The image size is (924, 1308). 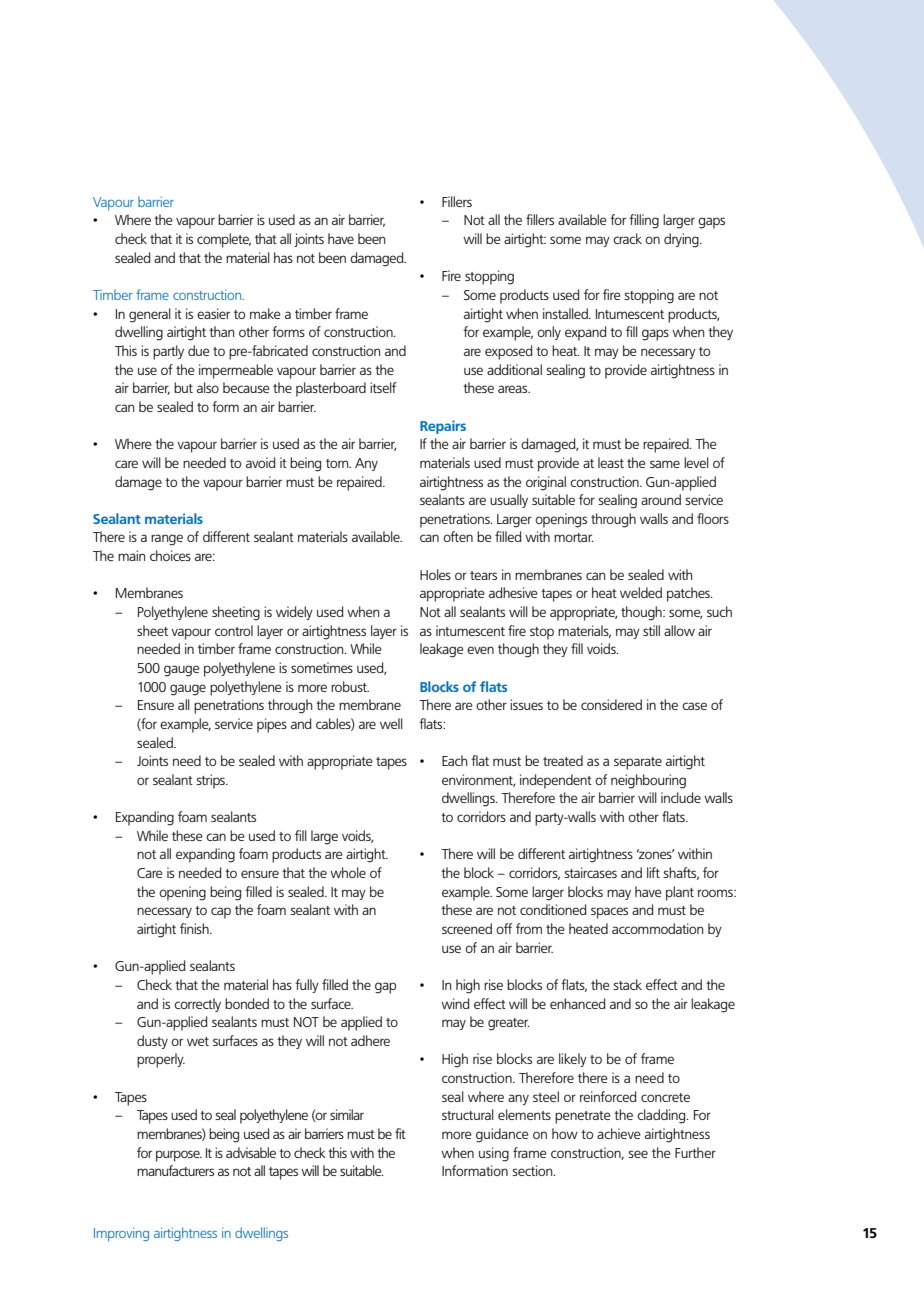 What do you see at coordinates (627, 238) in the screenshot?
I see `crack` at bounding box center [627, 238].
